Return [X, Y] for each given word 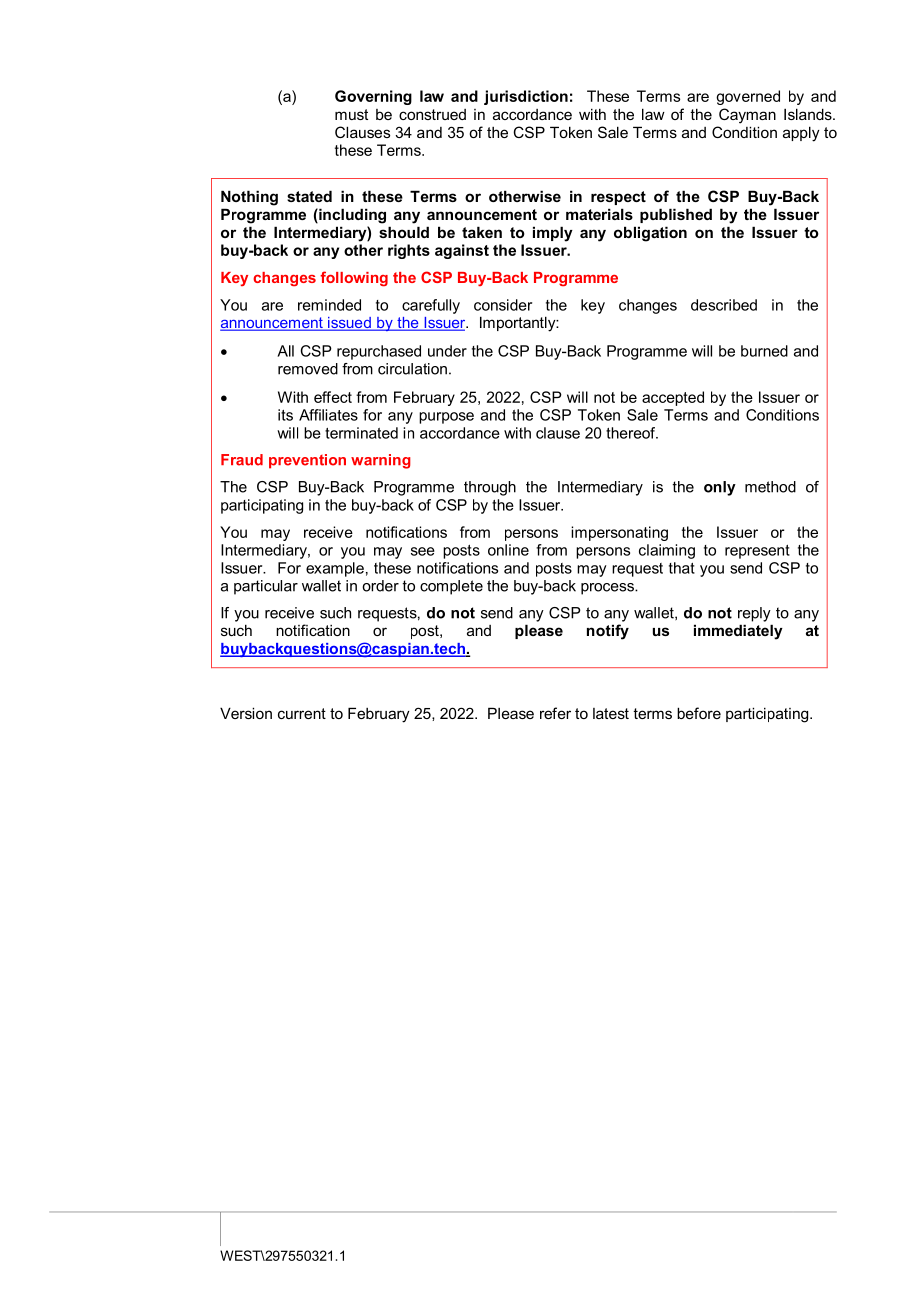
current [302, 713]
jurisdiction [526, 97]
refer [555, 713]
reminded [329, 305]
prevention [307, 461]
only [720, 488]
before [699, 713]
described [724, 305]
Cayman [747, 116]
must [351, 114]
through [490, 488]
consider [503, 305]
